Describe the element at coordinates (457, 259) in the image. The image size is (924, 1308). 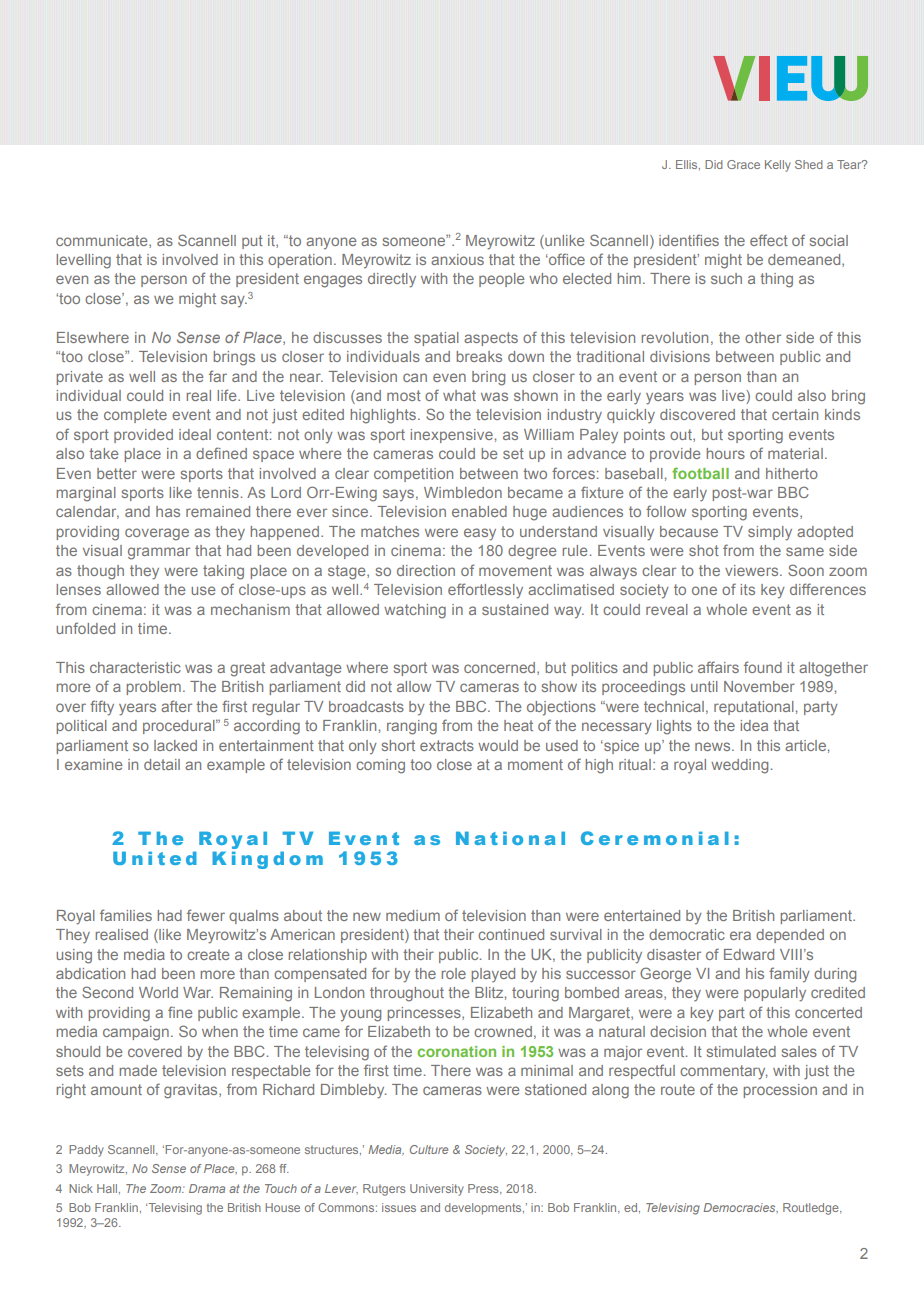
I see `anxious` at that location.
